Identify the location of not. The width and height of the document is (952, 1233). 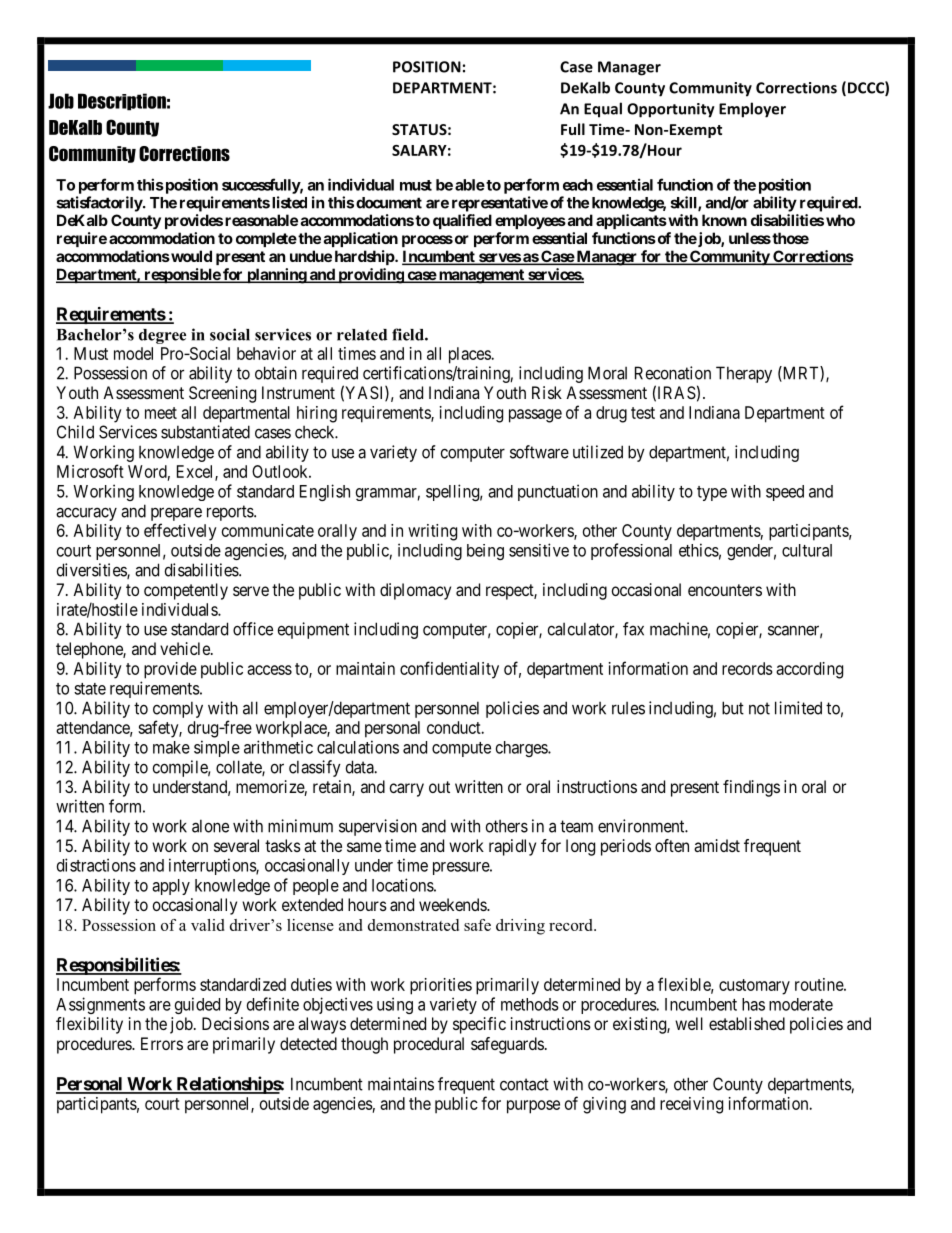
(759, 708).
